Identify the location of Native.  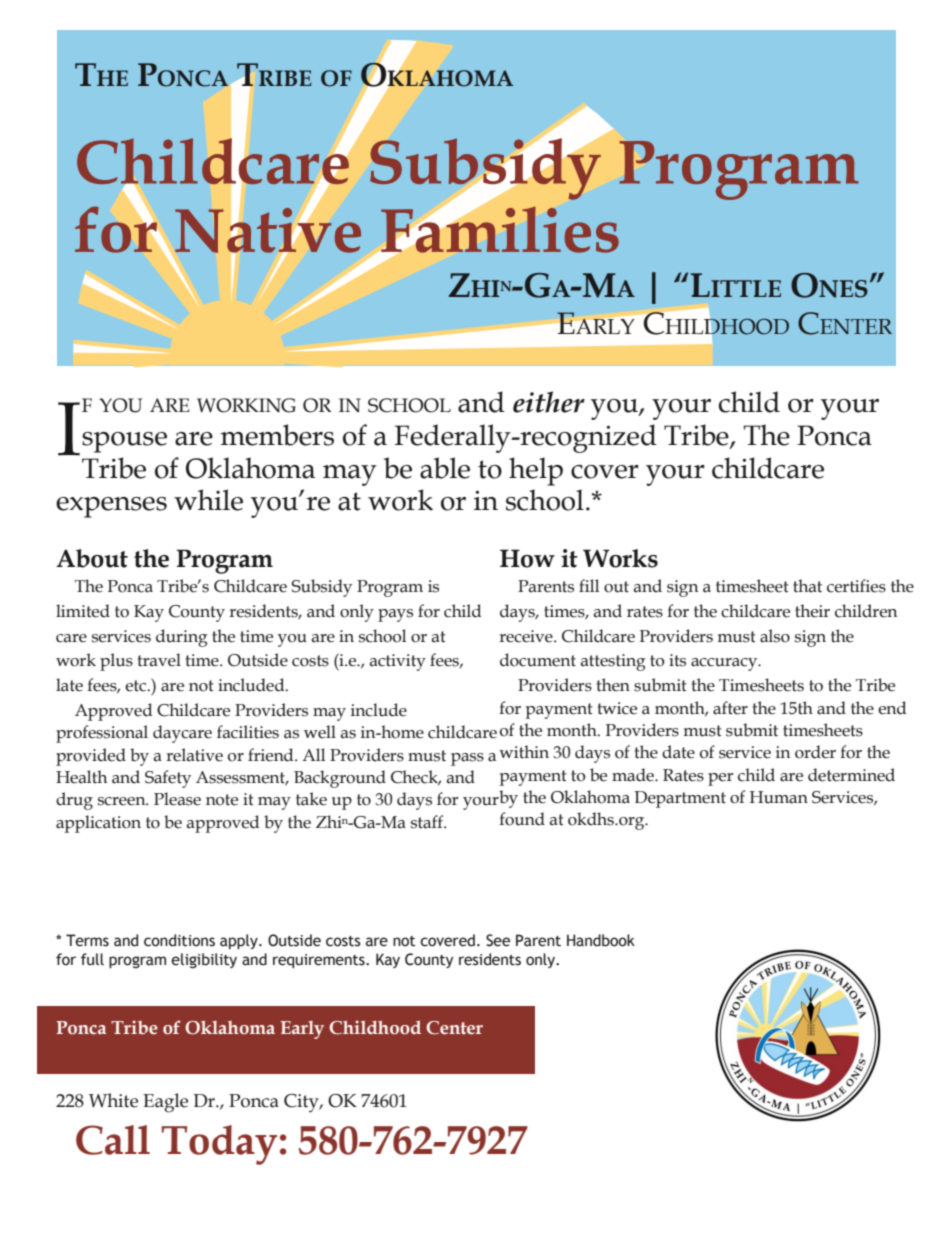
(268, 230).
